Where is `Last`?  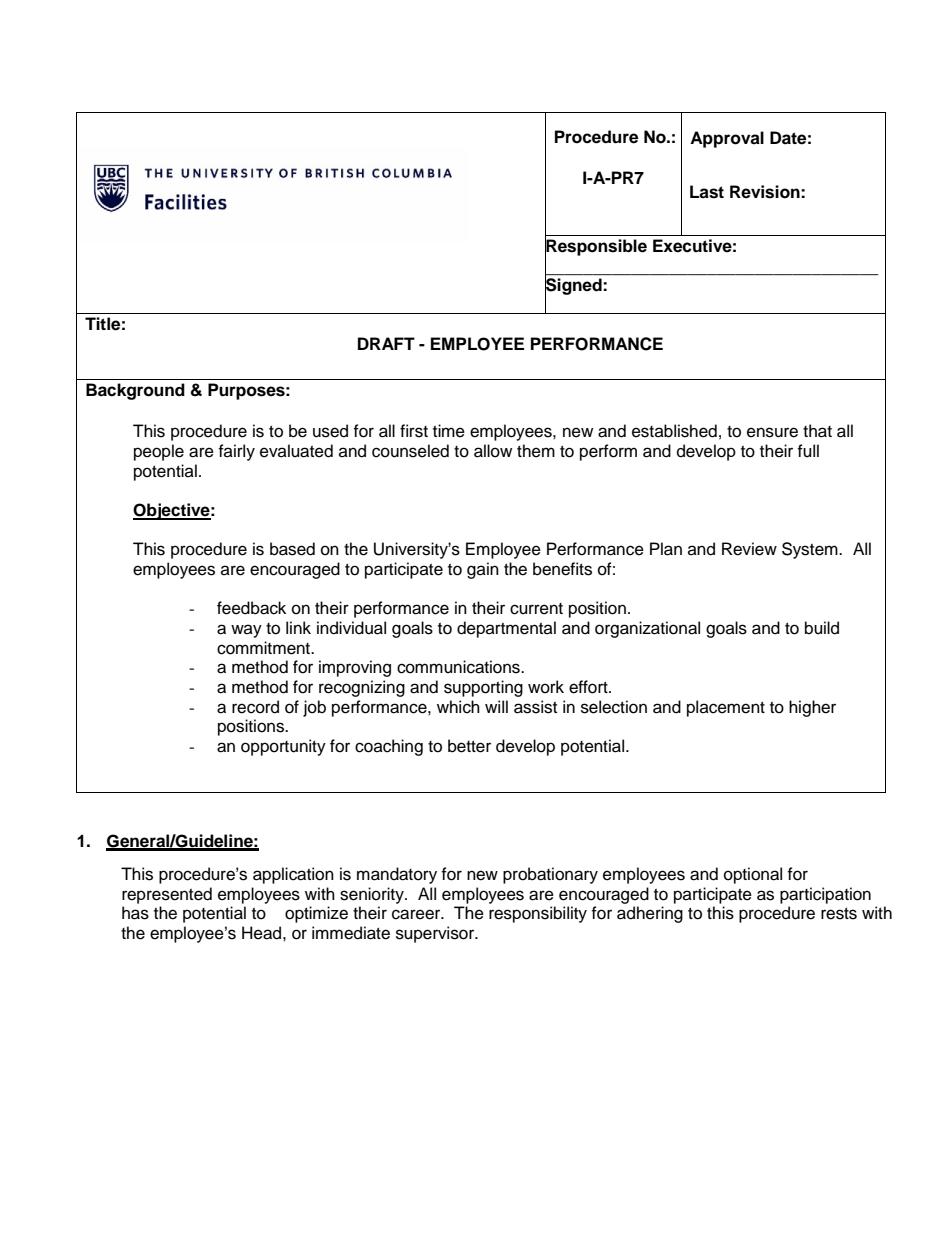
Last is located at coordinates (707, 192).
